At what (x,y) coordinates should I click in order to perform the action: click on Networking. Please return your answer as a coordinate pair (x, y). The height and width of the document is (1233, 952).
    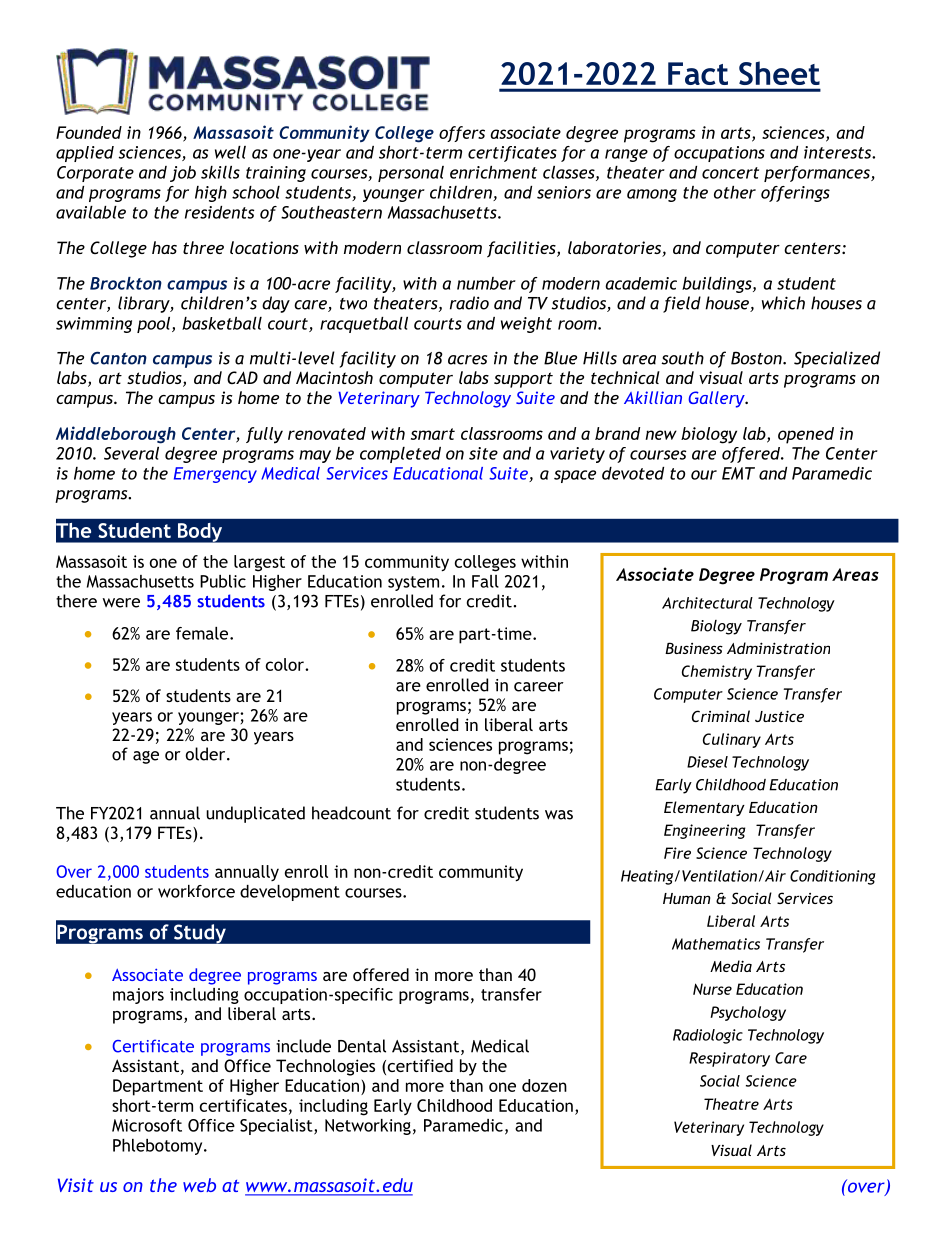
    Looking at the image, I should click on (368, 1127).
